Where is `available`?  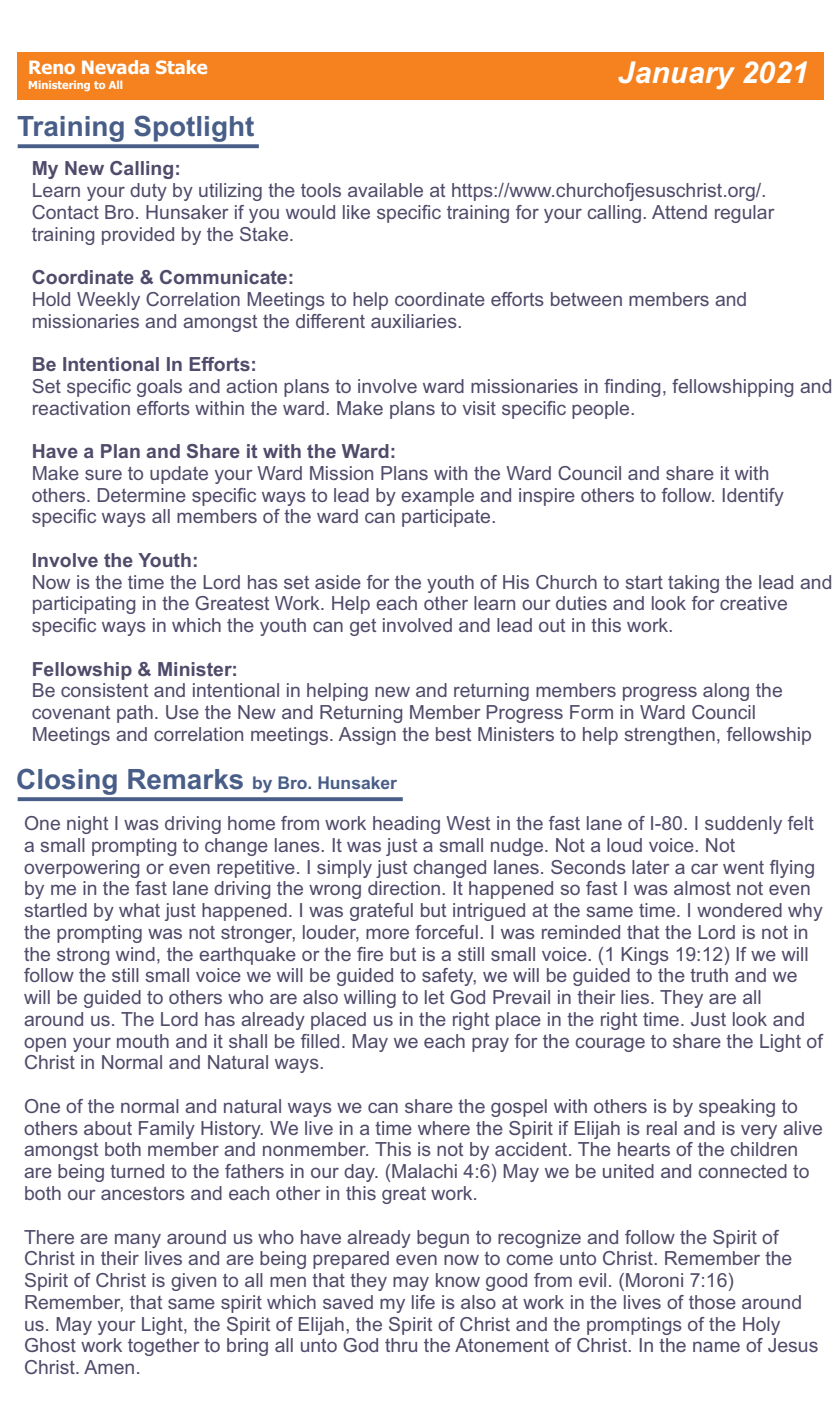 available is located at coordinates (385, 190).
